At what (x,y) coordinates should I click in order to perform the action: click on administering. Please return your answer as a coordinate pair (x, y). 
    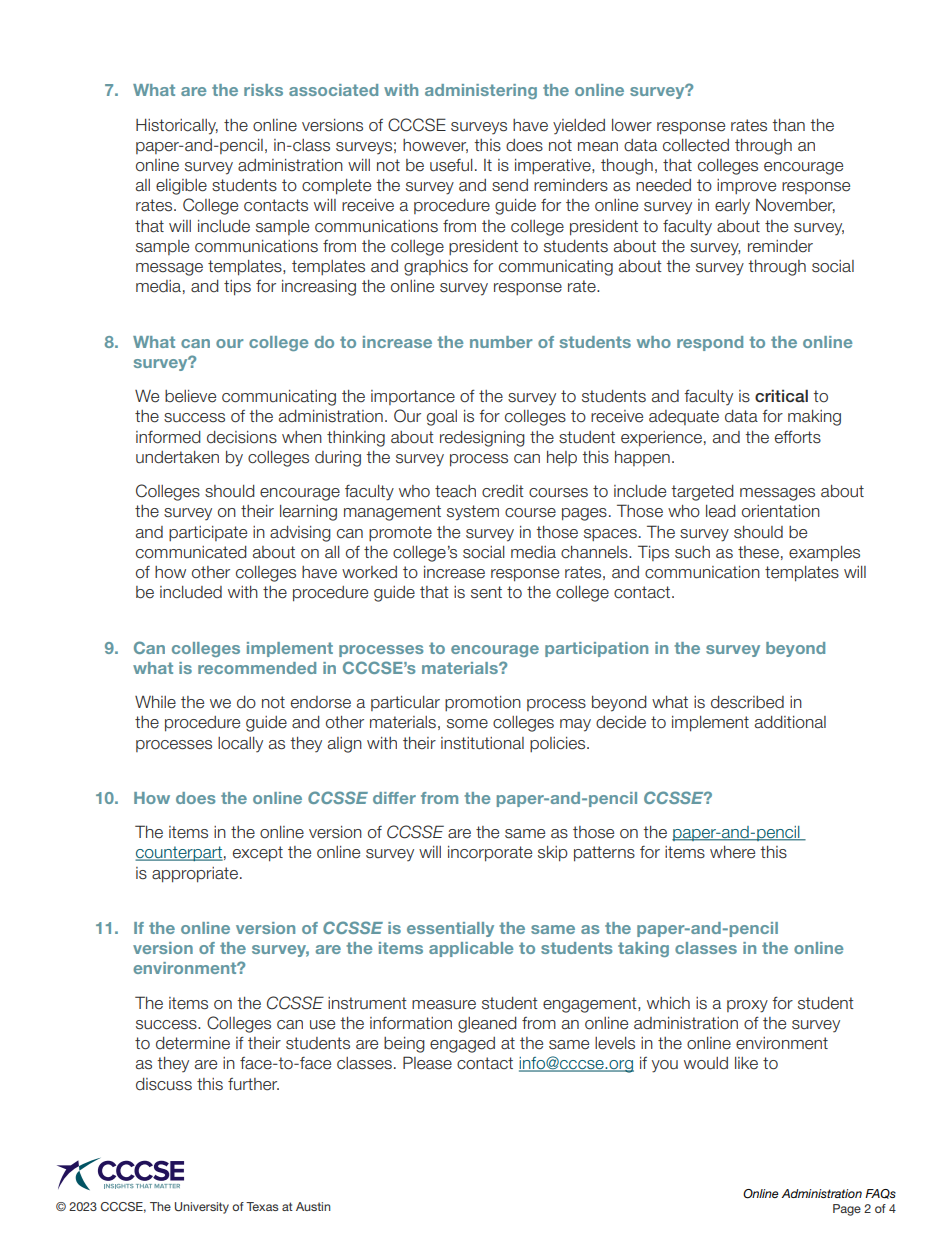
    Looking at the image, I should click on (481, 91).
